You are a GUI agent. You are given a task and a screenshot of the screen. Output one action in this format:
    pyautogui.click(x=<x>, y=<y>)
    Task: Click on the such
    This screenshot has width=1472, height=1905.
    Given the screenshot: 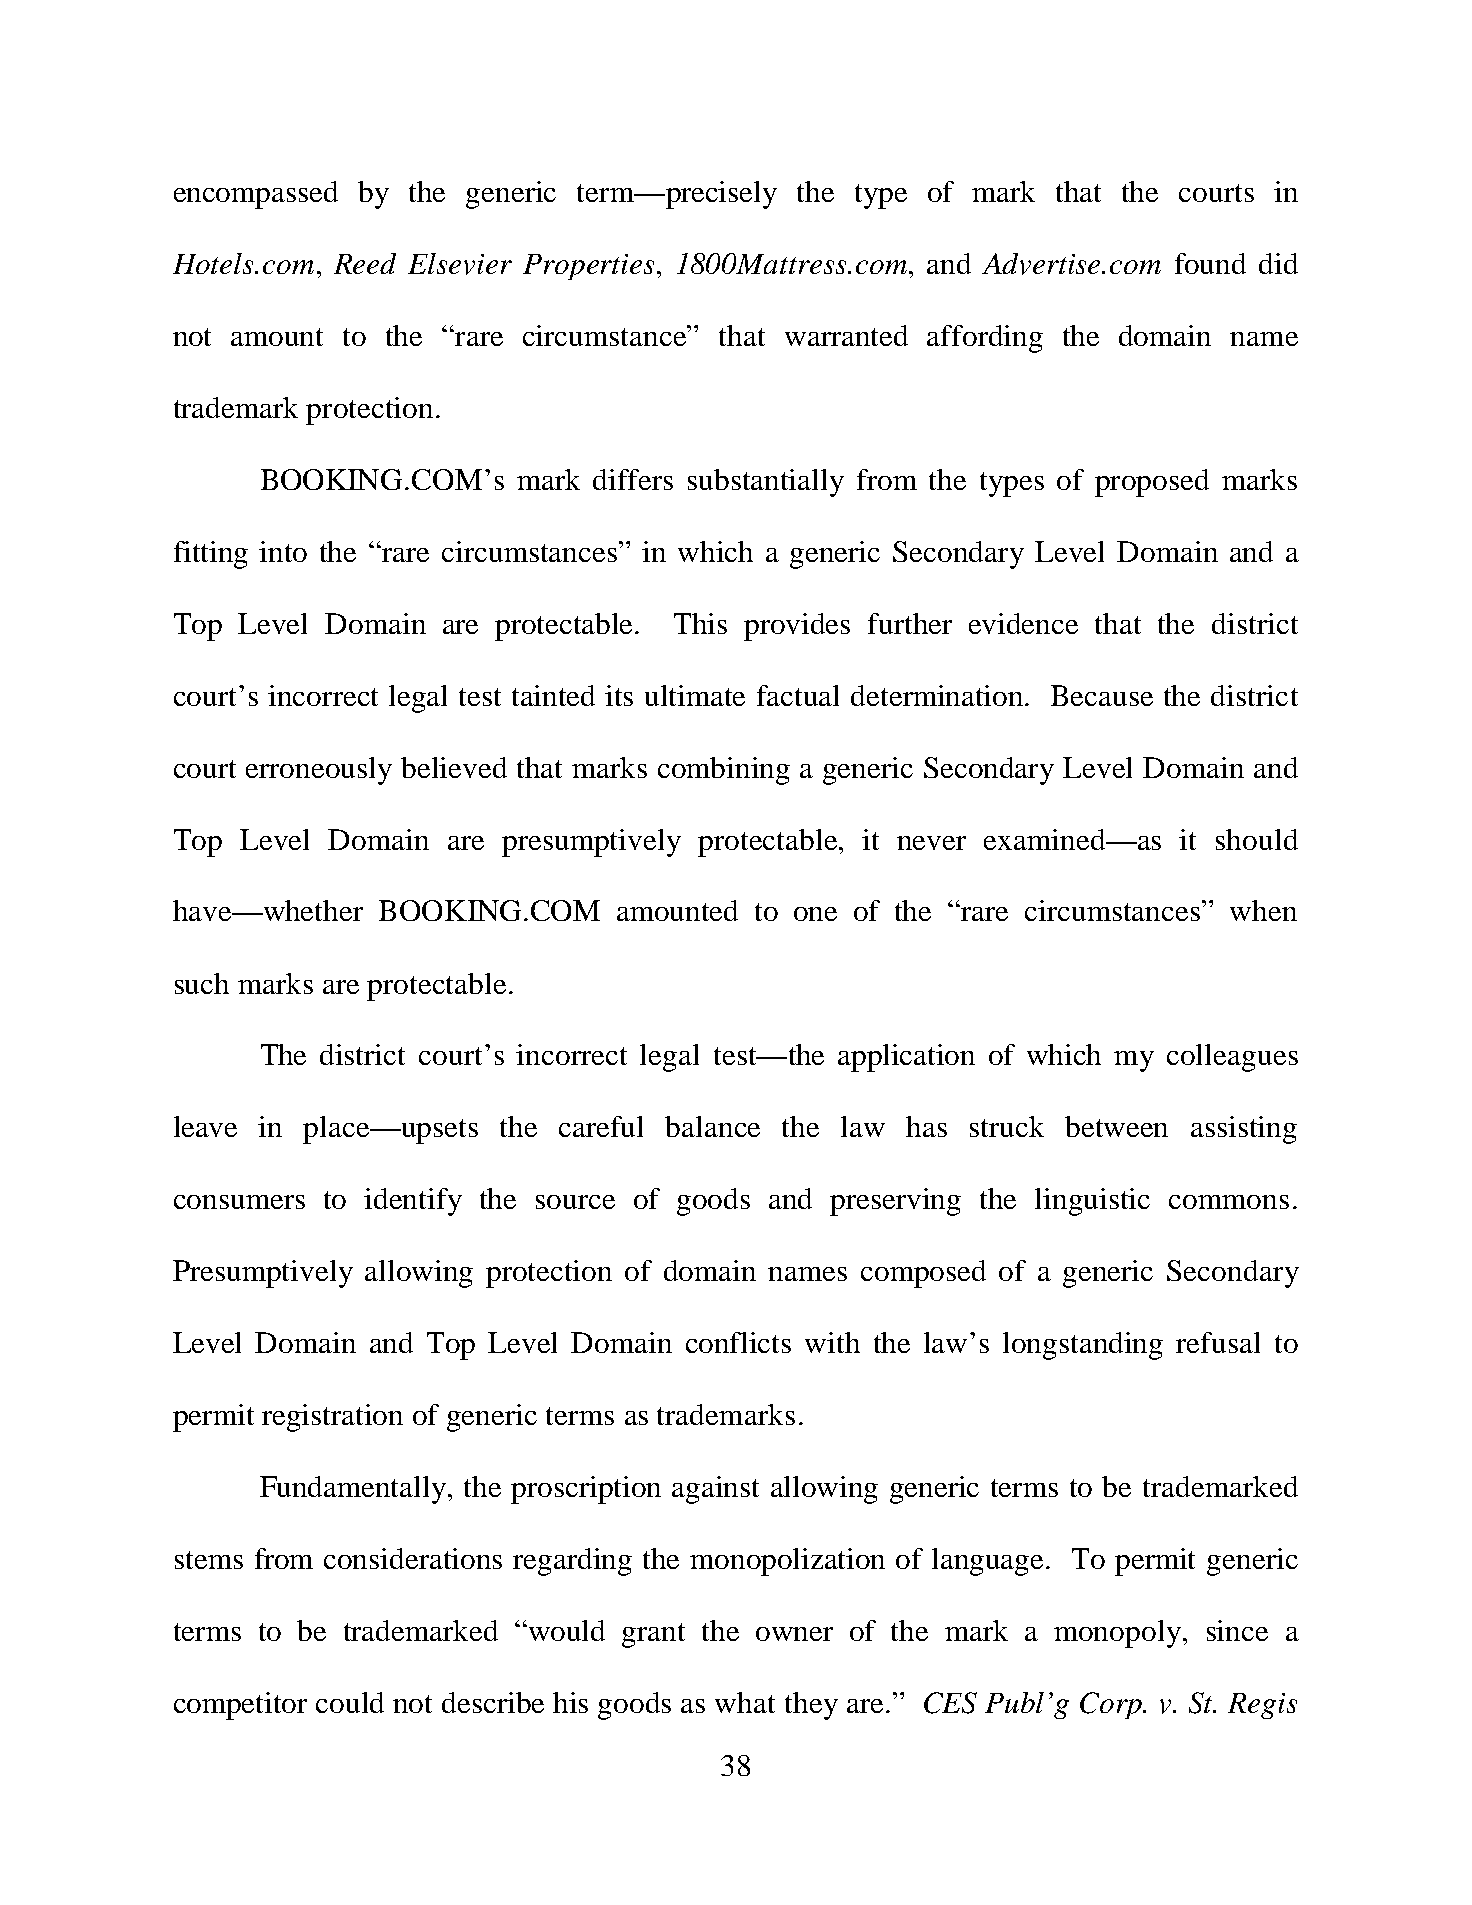 What is the action you would take?
    pyautogui.click(x=202, y=983)
